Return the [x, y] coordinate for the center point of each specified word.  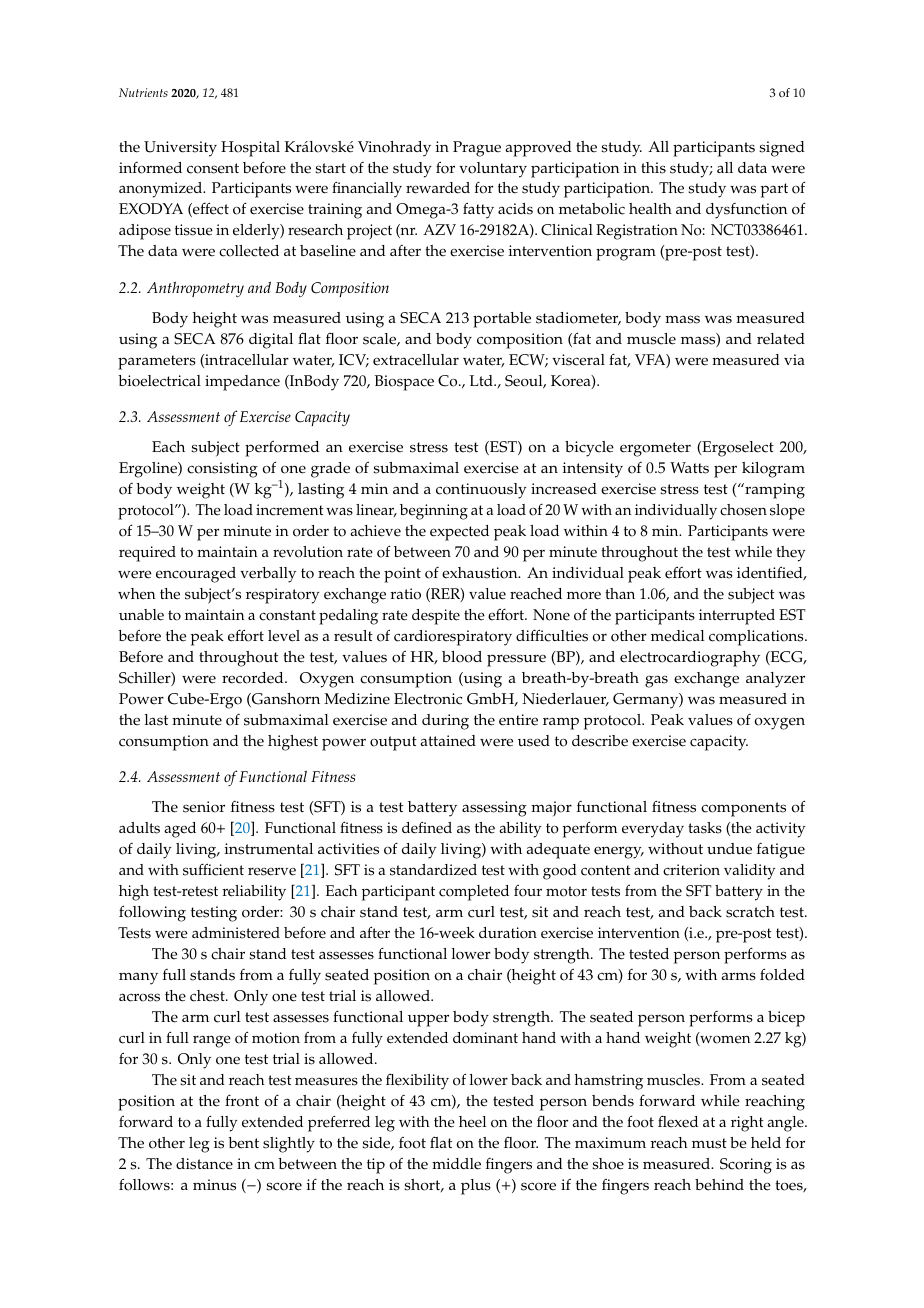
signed [782, 149]
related [781, 339]
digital [271, 341]
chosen [743, 510]
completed [474, 893]
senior [204, 807]
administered [236, 933]
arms [739, 976]
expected [459, 533]
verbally [268, 575]
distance [204, 1164]
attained [448, 741]
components [743, 809]
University [180, 149]
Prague [477, 149]
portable [502, 320]
